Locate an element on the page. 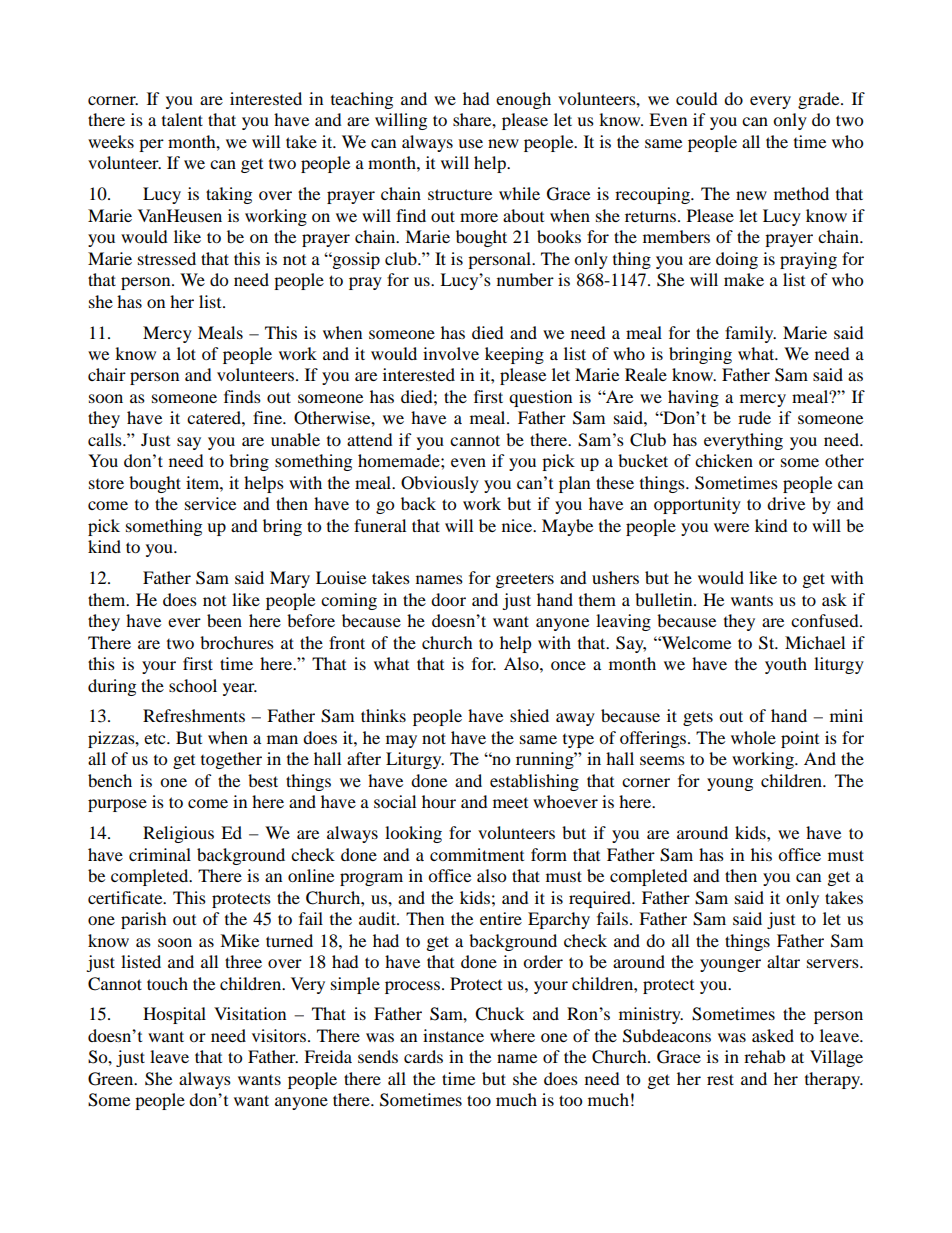 This image has height=1233, width=952. could is located at coordinates (697, 98).
